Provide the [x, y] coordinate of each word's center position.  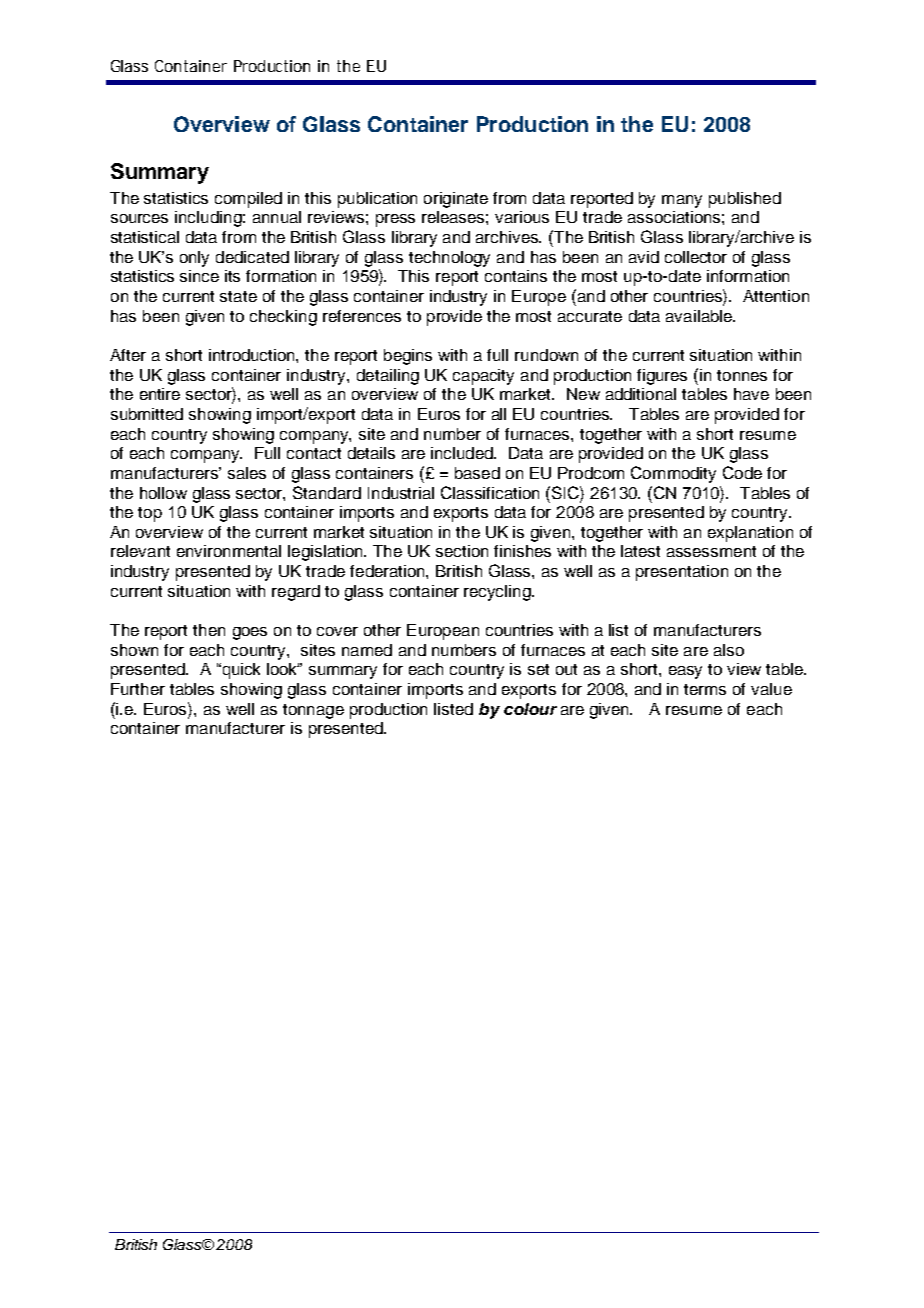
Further [138, 689]
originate [456, 200]
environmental [229, 551]
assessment [711, 551]
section [462, 551]
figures [662, 377]
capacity [483, 377]
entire [160, 394]
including [208, 219]
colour [530, 709]
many [682, 201]
